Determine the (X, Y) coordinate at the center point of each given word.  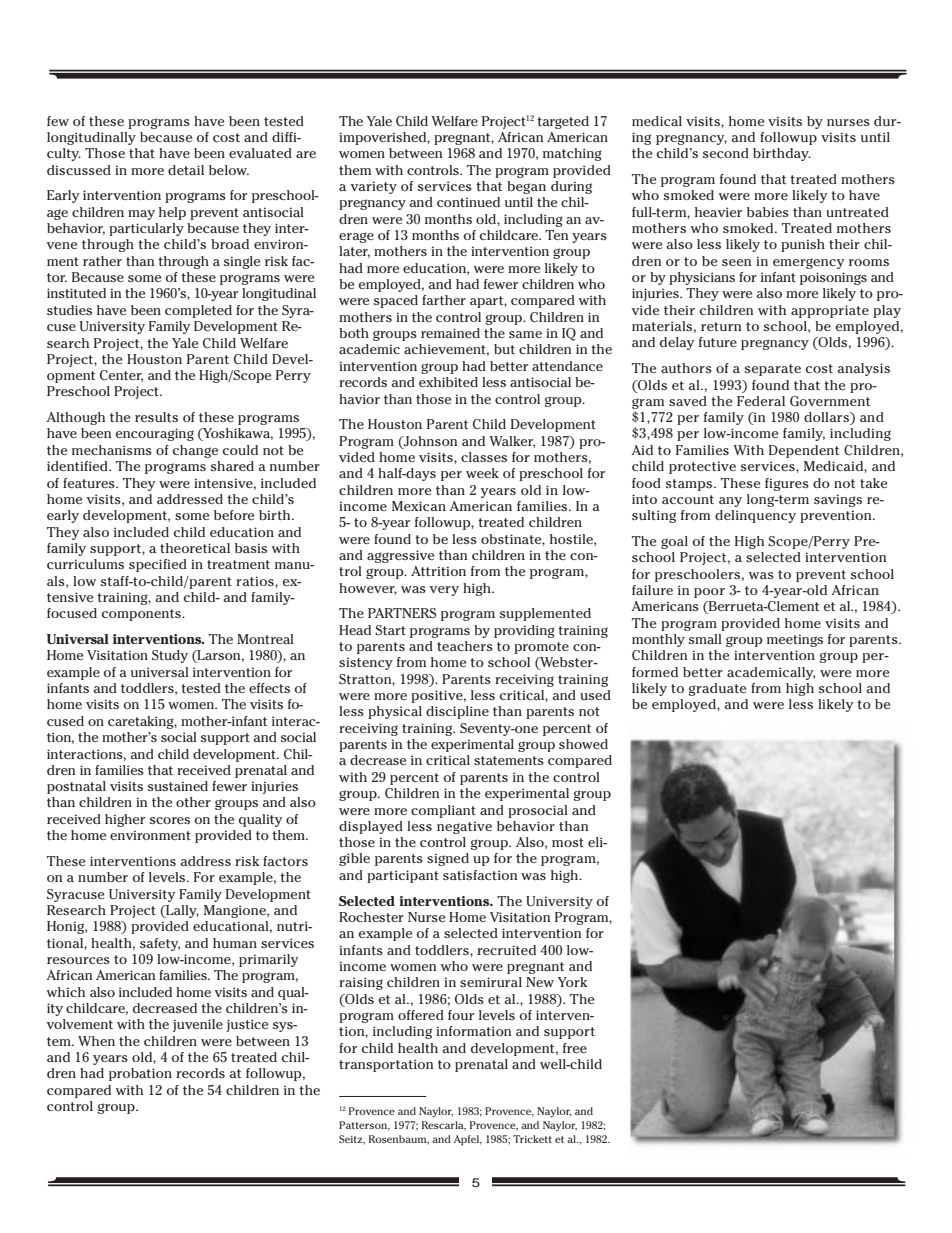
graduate (717, 689)
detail (186, 170)
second (726, 153)
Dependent (804, 451)
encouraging (154, 434)
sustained (178, 786)
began (526, 187)
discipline (457, 712)
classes (484, 457)
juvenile (198, 1025)
